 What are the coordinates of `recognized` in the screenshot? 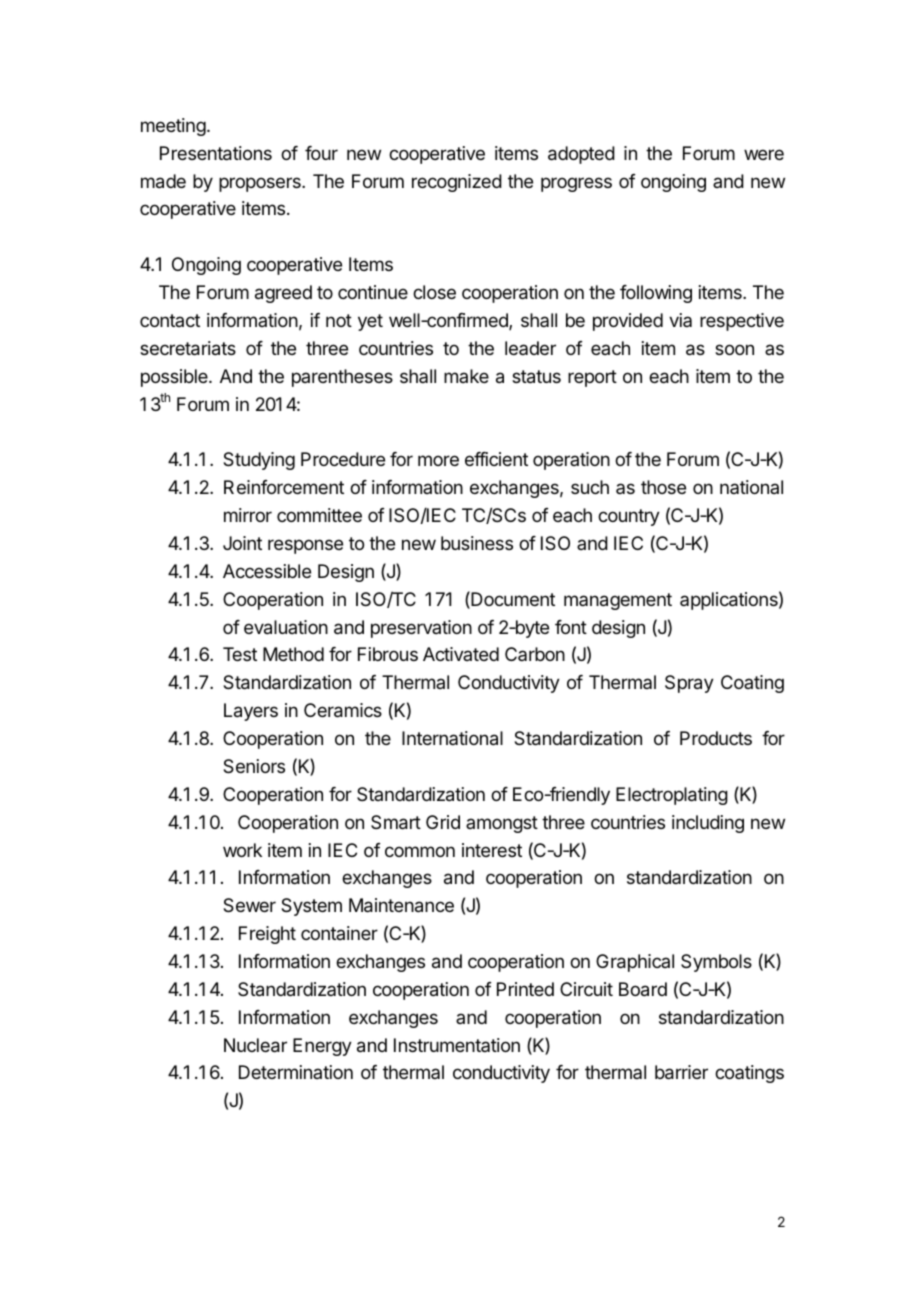 It's located at (457, 183).
